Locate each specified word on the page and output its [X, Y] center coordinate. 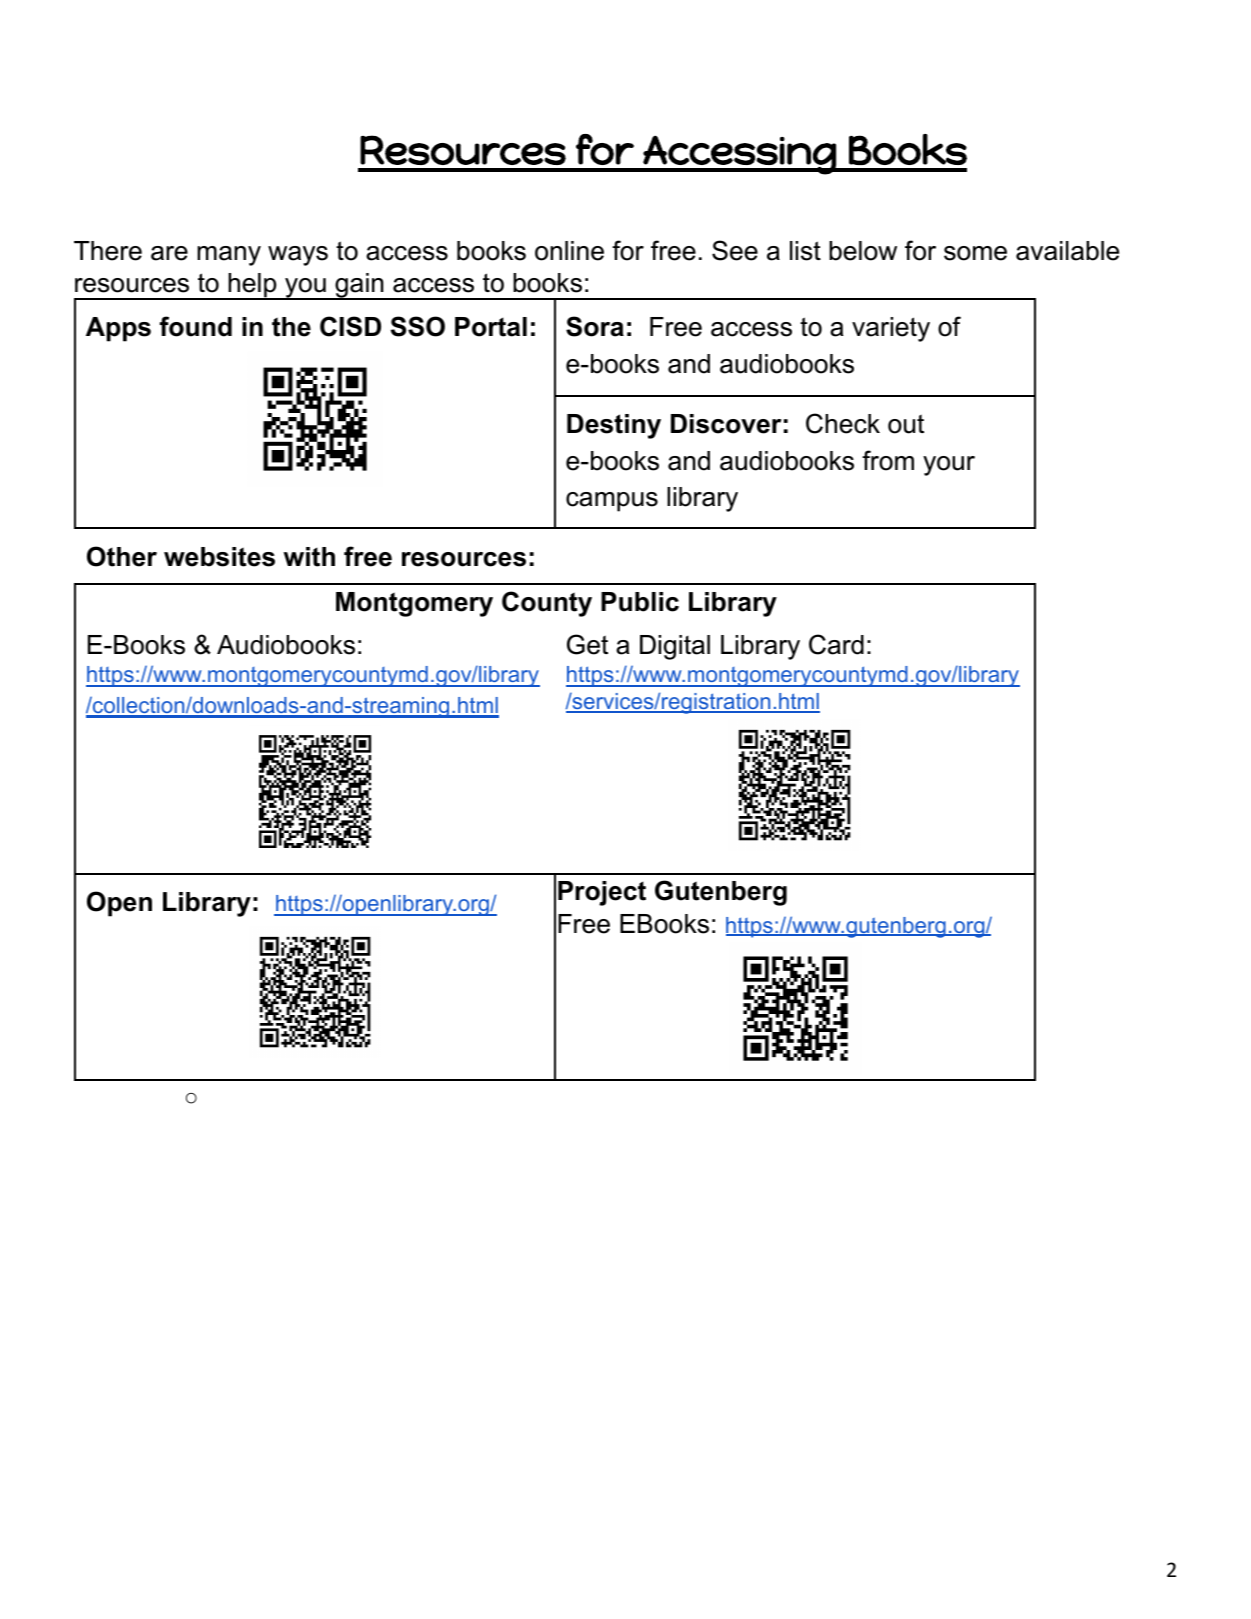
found [196, 326]
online [569, 251]
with [309, 557]
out [906, 424]
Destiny [614, 426]
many [229, 256]
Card [836, 644]
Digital [675, 647]
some [975, 253]
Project [602, 893]
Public [640, 602]
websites [219, 557]
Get [587, 644]
